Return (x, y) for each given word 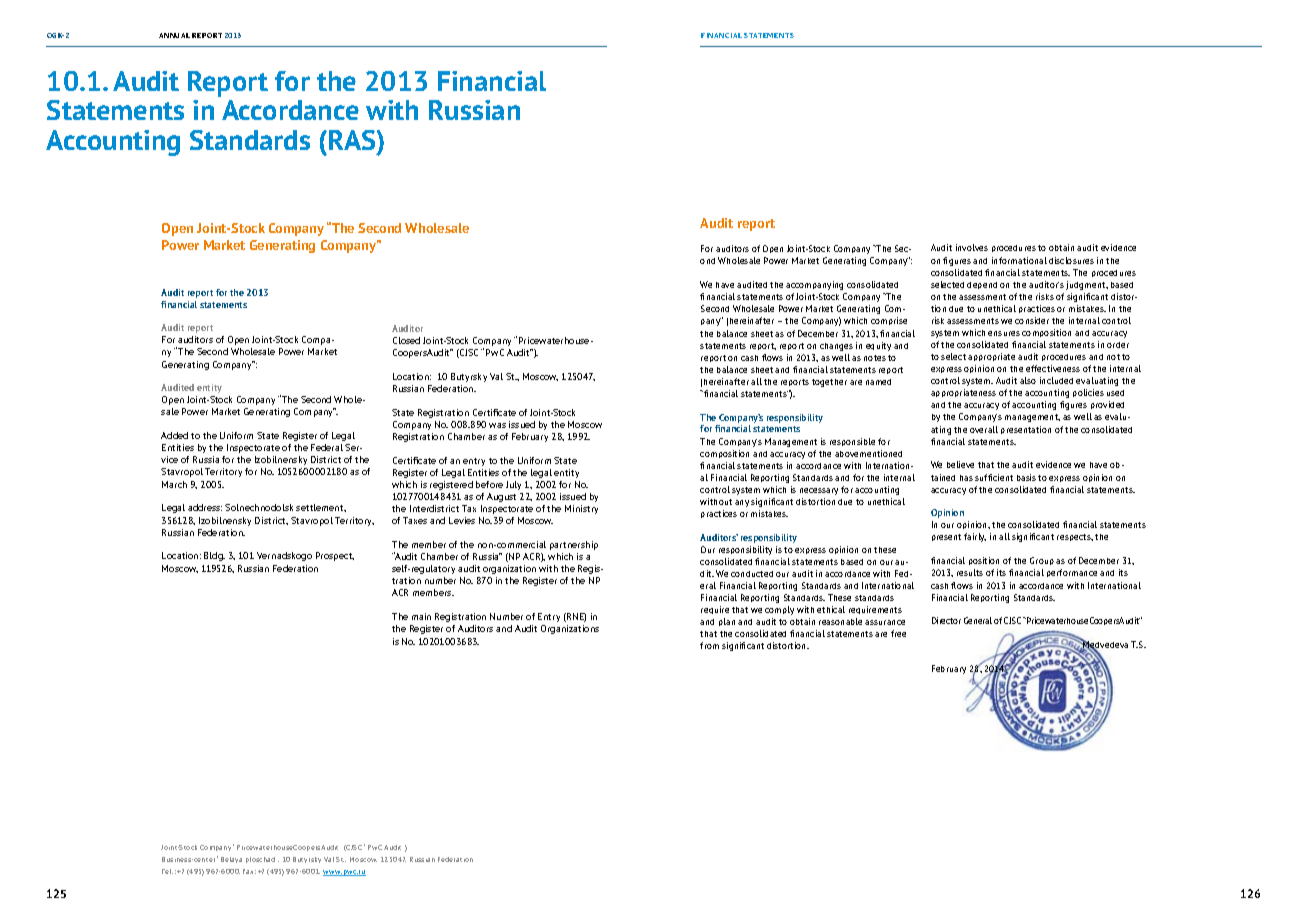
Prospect (335, 556)
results (970, 572)
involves (972, 247)
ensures (1004, 333)
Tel (167, 871)
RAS (353, 140)
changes (836, 347)
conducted (752, 574)
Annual (174, 35)
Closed (406, 340)
